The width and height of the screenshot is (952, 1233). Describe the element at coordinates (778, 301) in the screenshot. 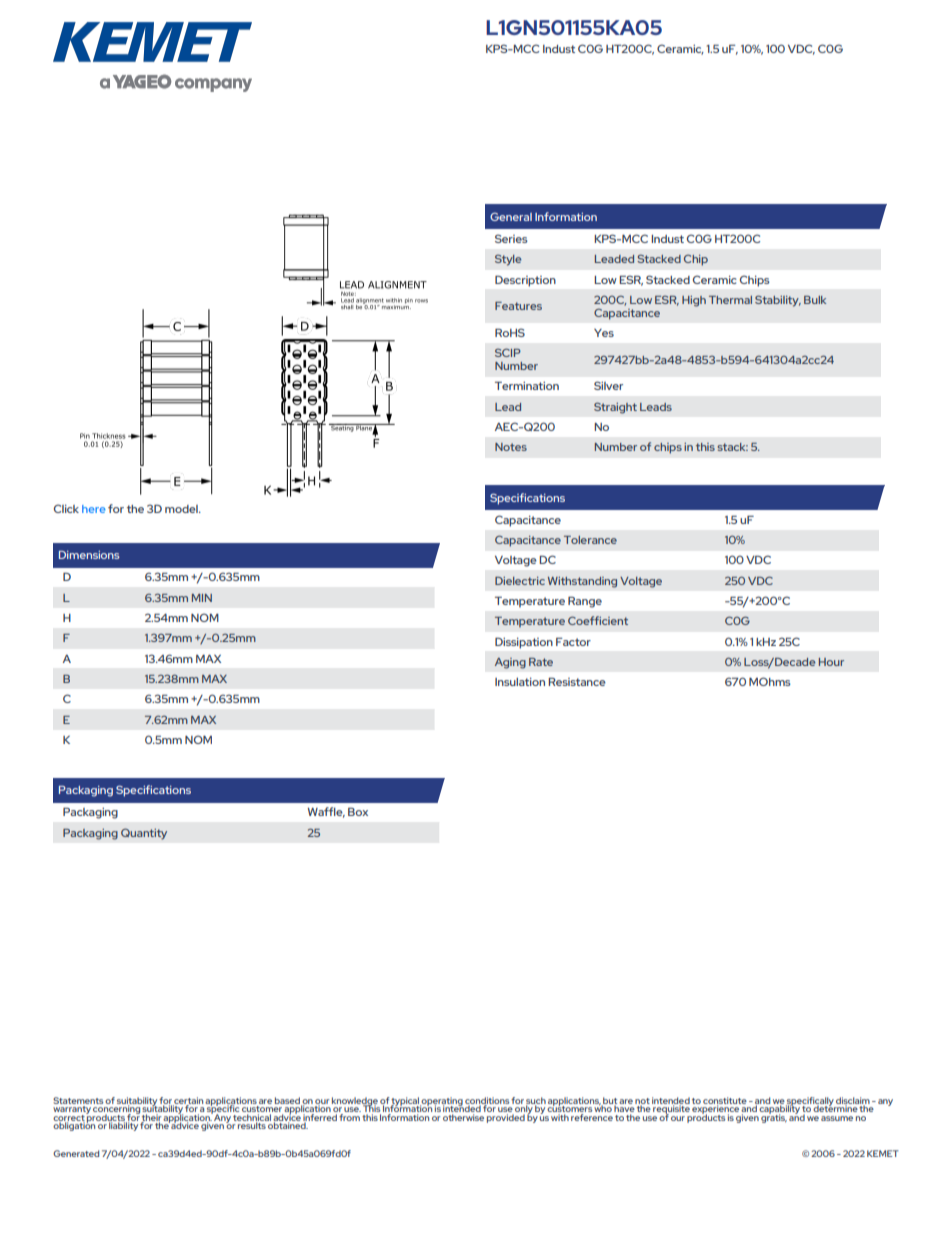

I see `Stability` at that location.
